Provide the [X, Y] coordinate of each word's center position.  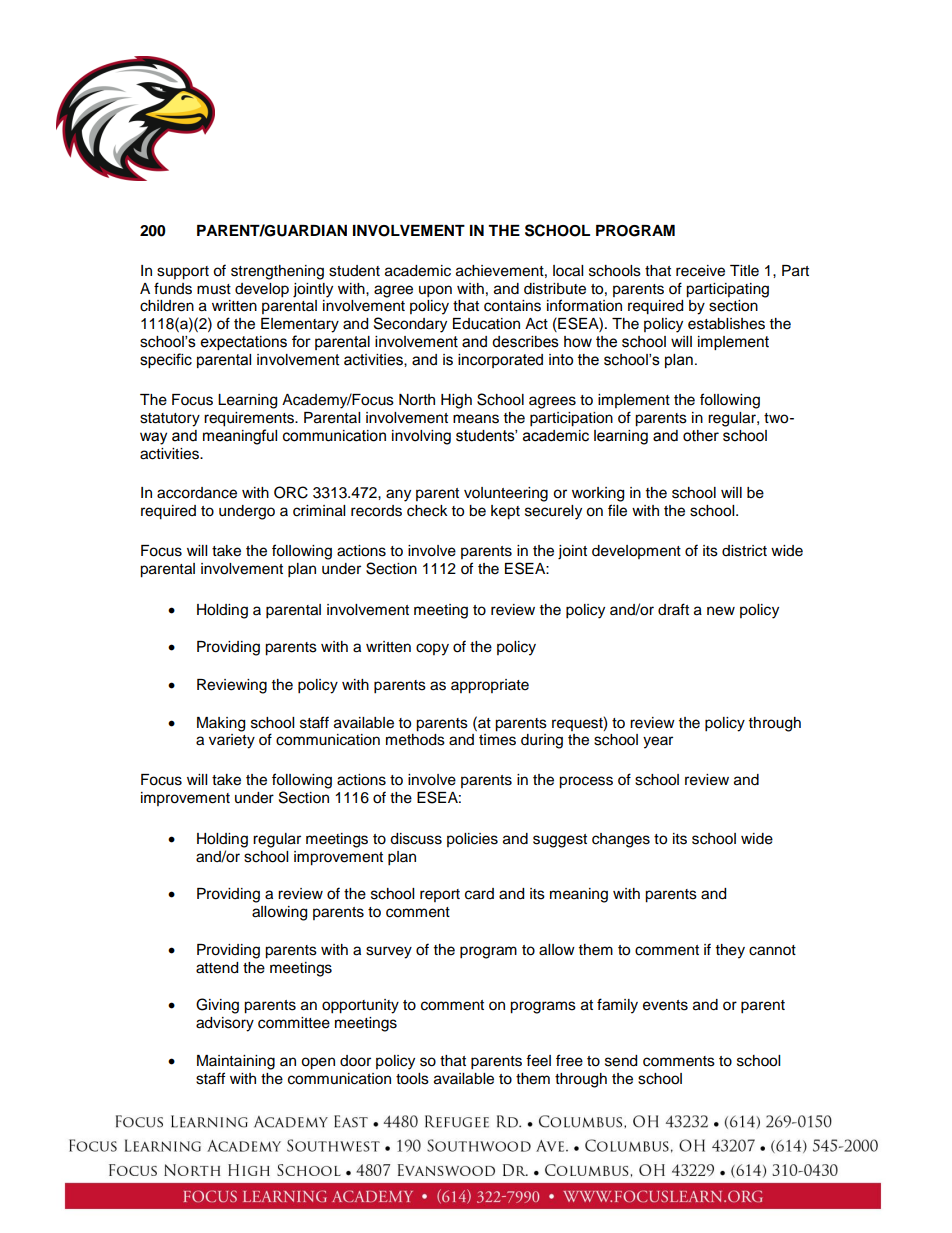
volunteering [506, 494]
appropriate [490, 686]
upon [435, 291]
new [721, 611]
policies [472, 840]
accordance [197, 493]
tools [412, 1079]
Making [221, 724]
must [214, 289]
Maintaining [236, 1062]
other [701, 436]
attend [217, 968]
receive [700, 271]
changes [621, 840]
